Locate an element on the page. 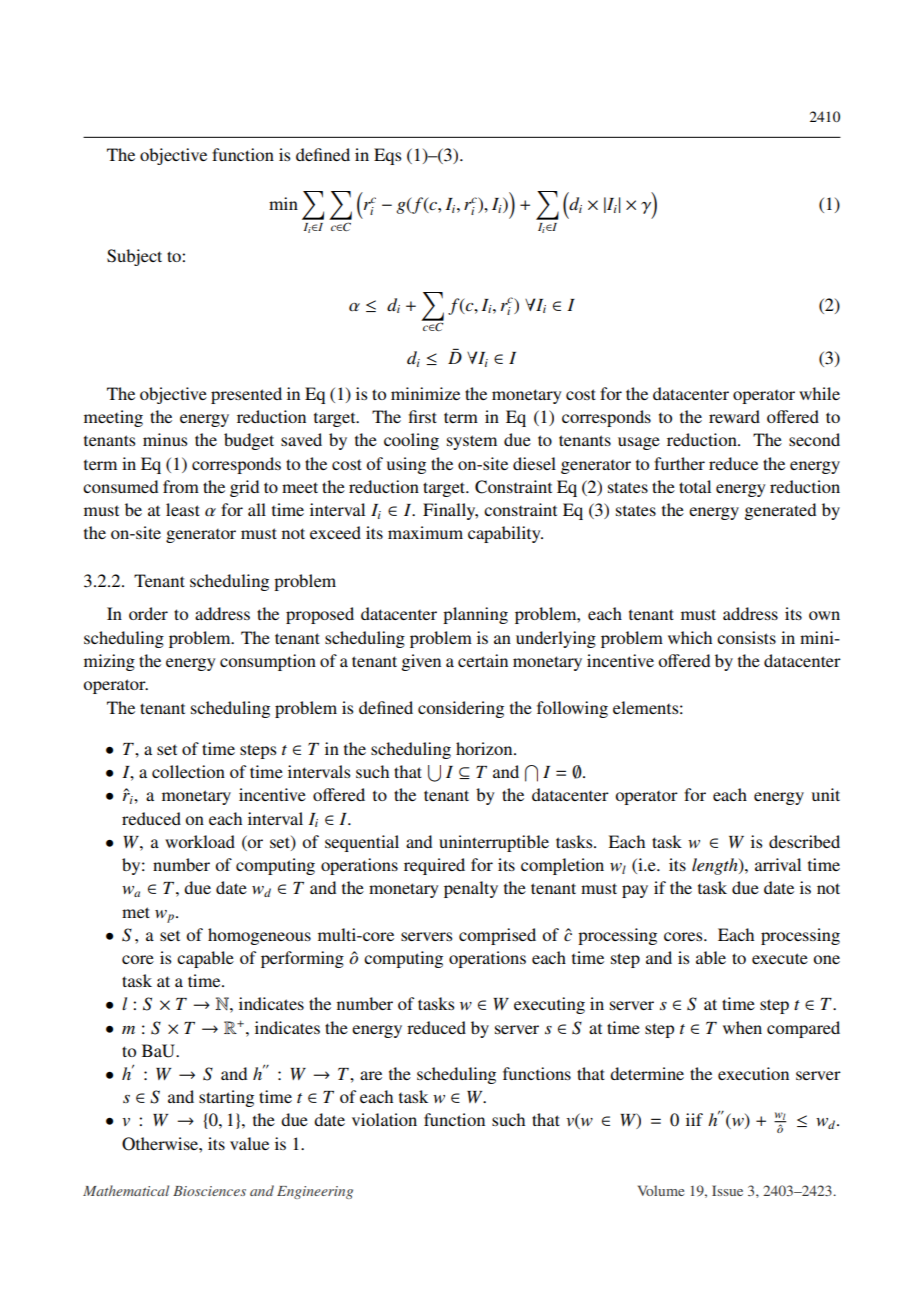 The height and width of the image is (1308, 924). violation is located at coordinates (384, 1119).
